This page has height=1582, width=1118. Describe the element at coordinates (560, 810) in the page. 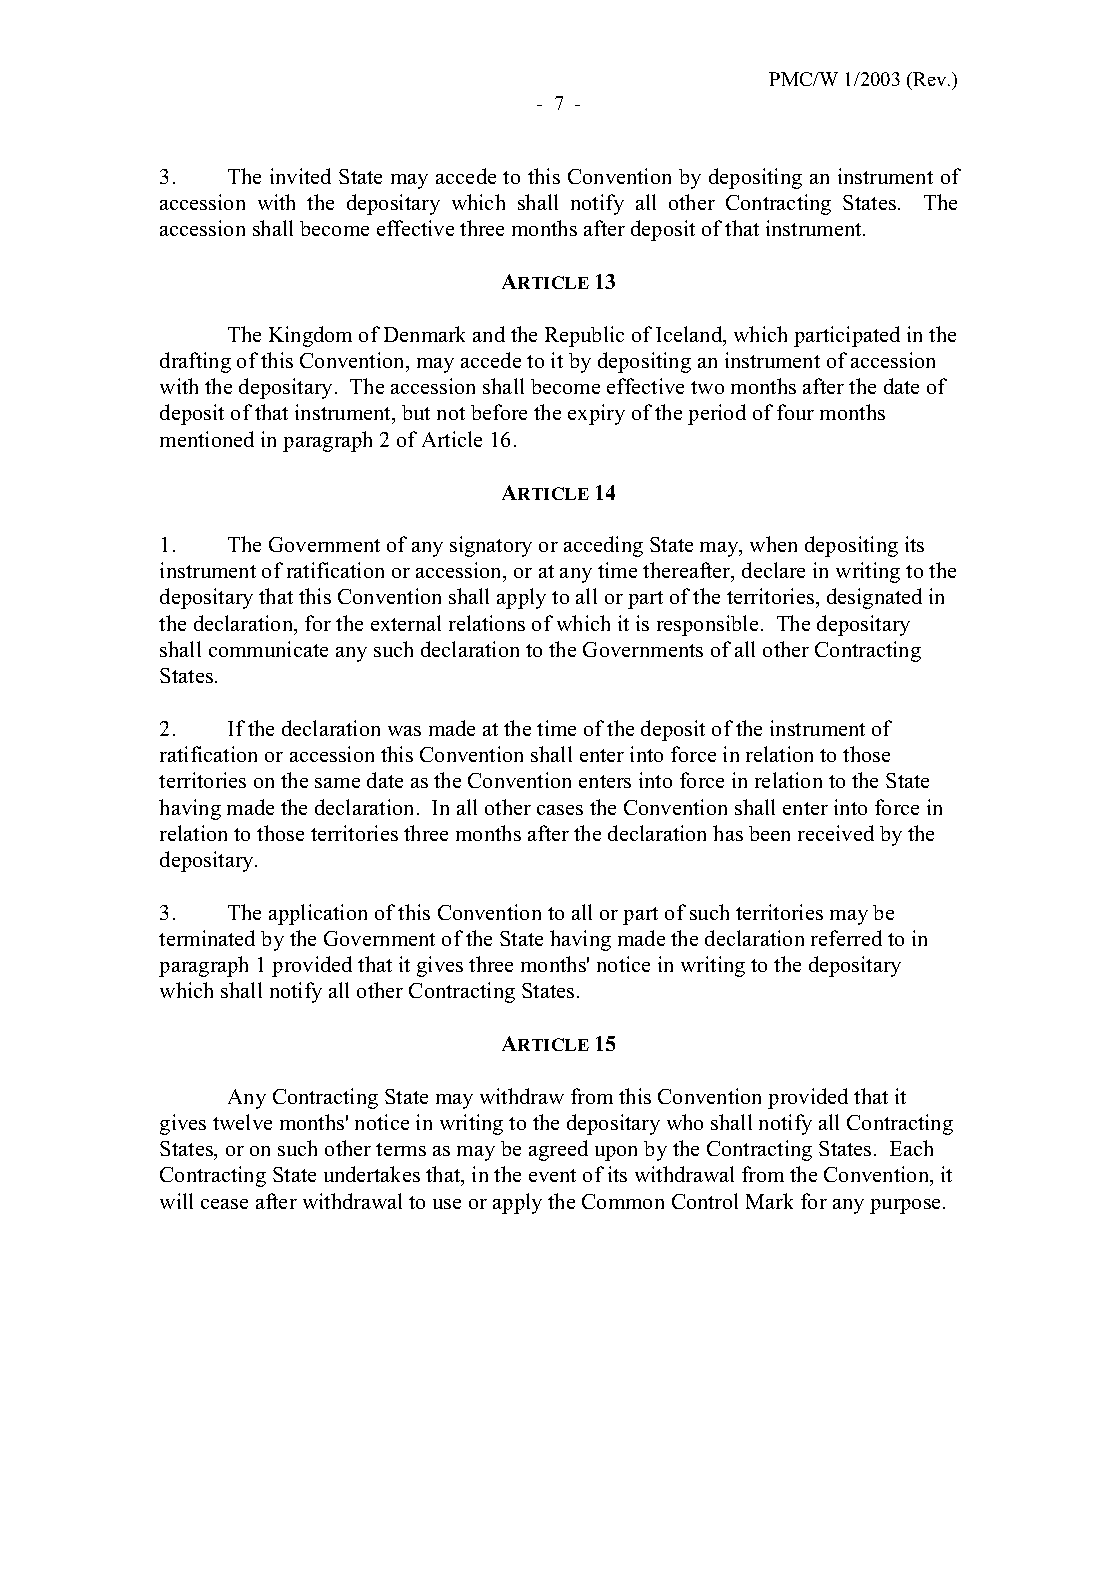

I see `cases` at that location.
